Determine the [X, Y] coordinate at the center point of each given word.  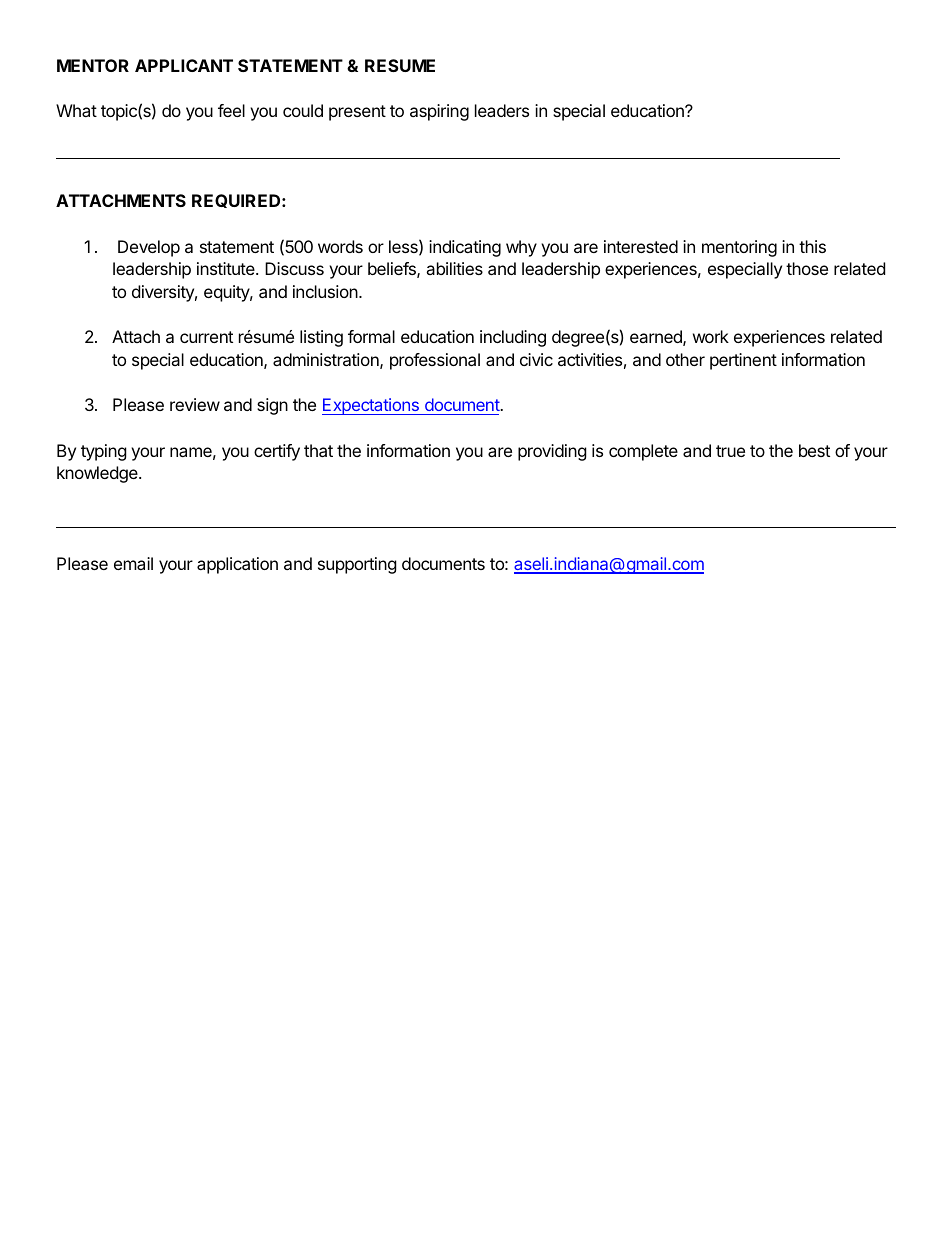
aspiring [439, 112]
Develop [149, 248]
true [730, 451]
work [711, 336]
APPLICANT [184, 65]
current [206, 337]
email [133, 563]
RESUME [400, 65]
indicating [465, 248]
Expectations [371, 406]
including [513, 338]
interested [641, 246]
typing [104, 452]
